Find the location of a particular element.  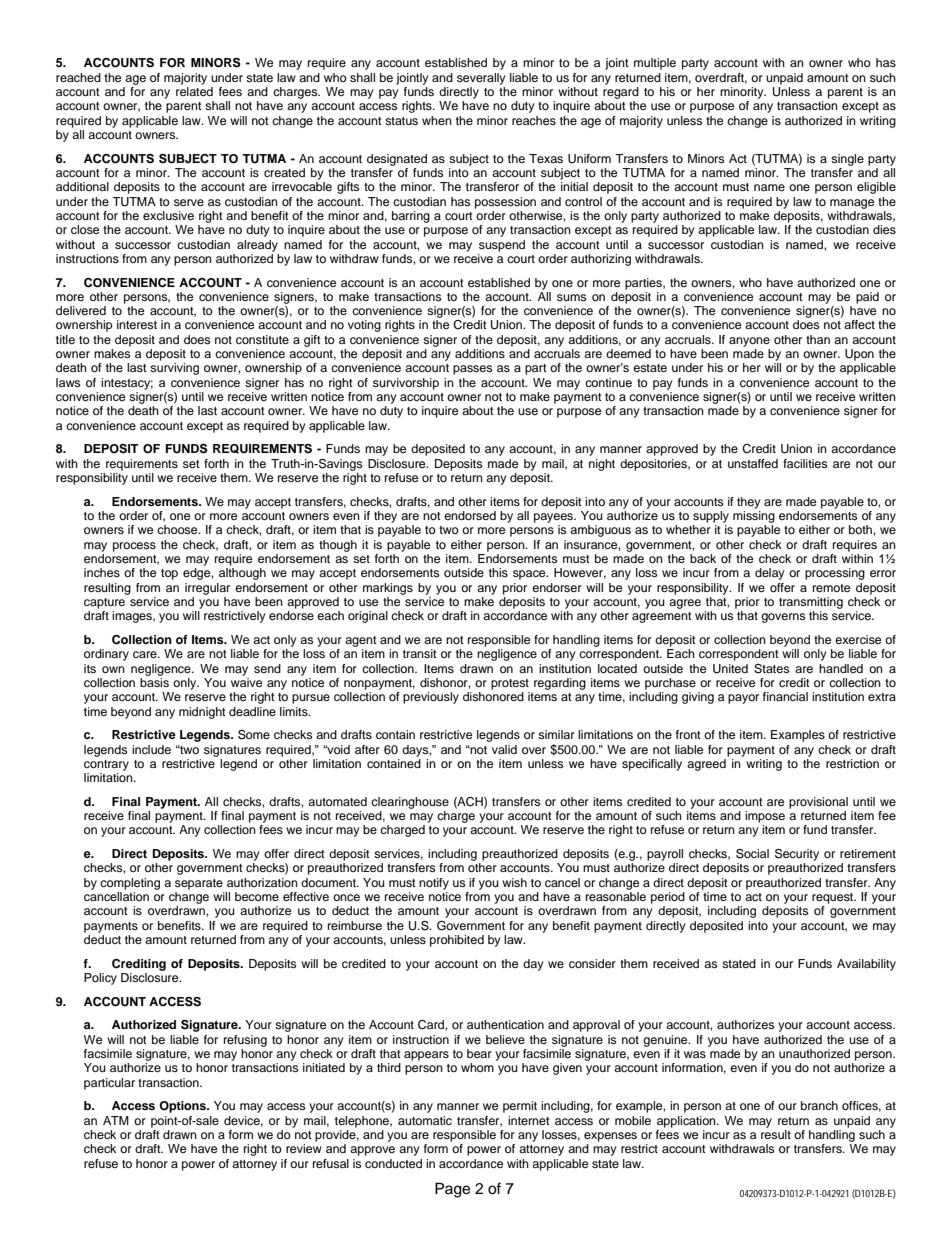

ATM is located at coordinates (116, 1120).
